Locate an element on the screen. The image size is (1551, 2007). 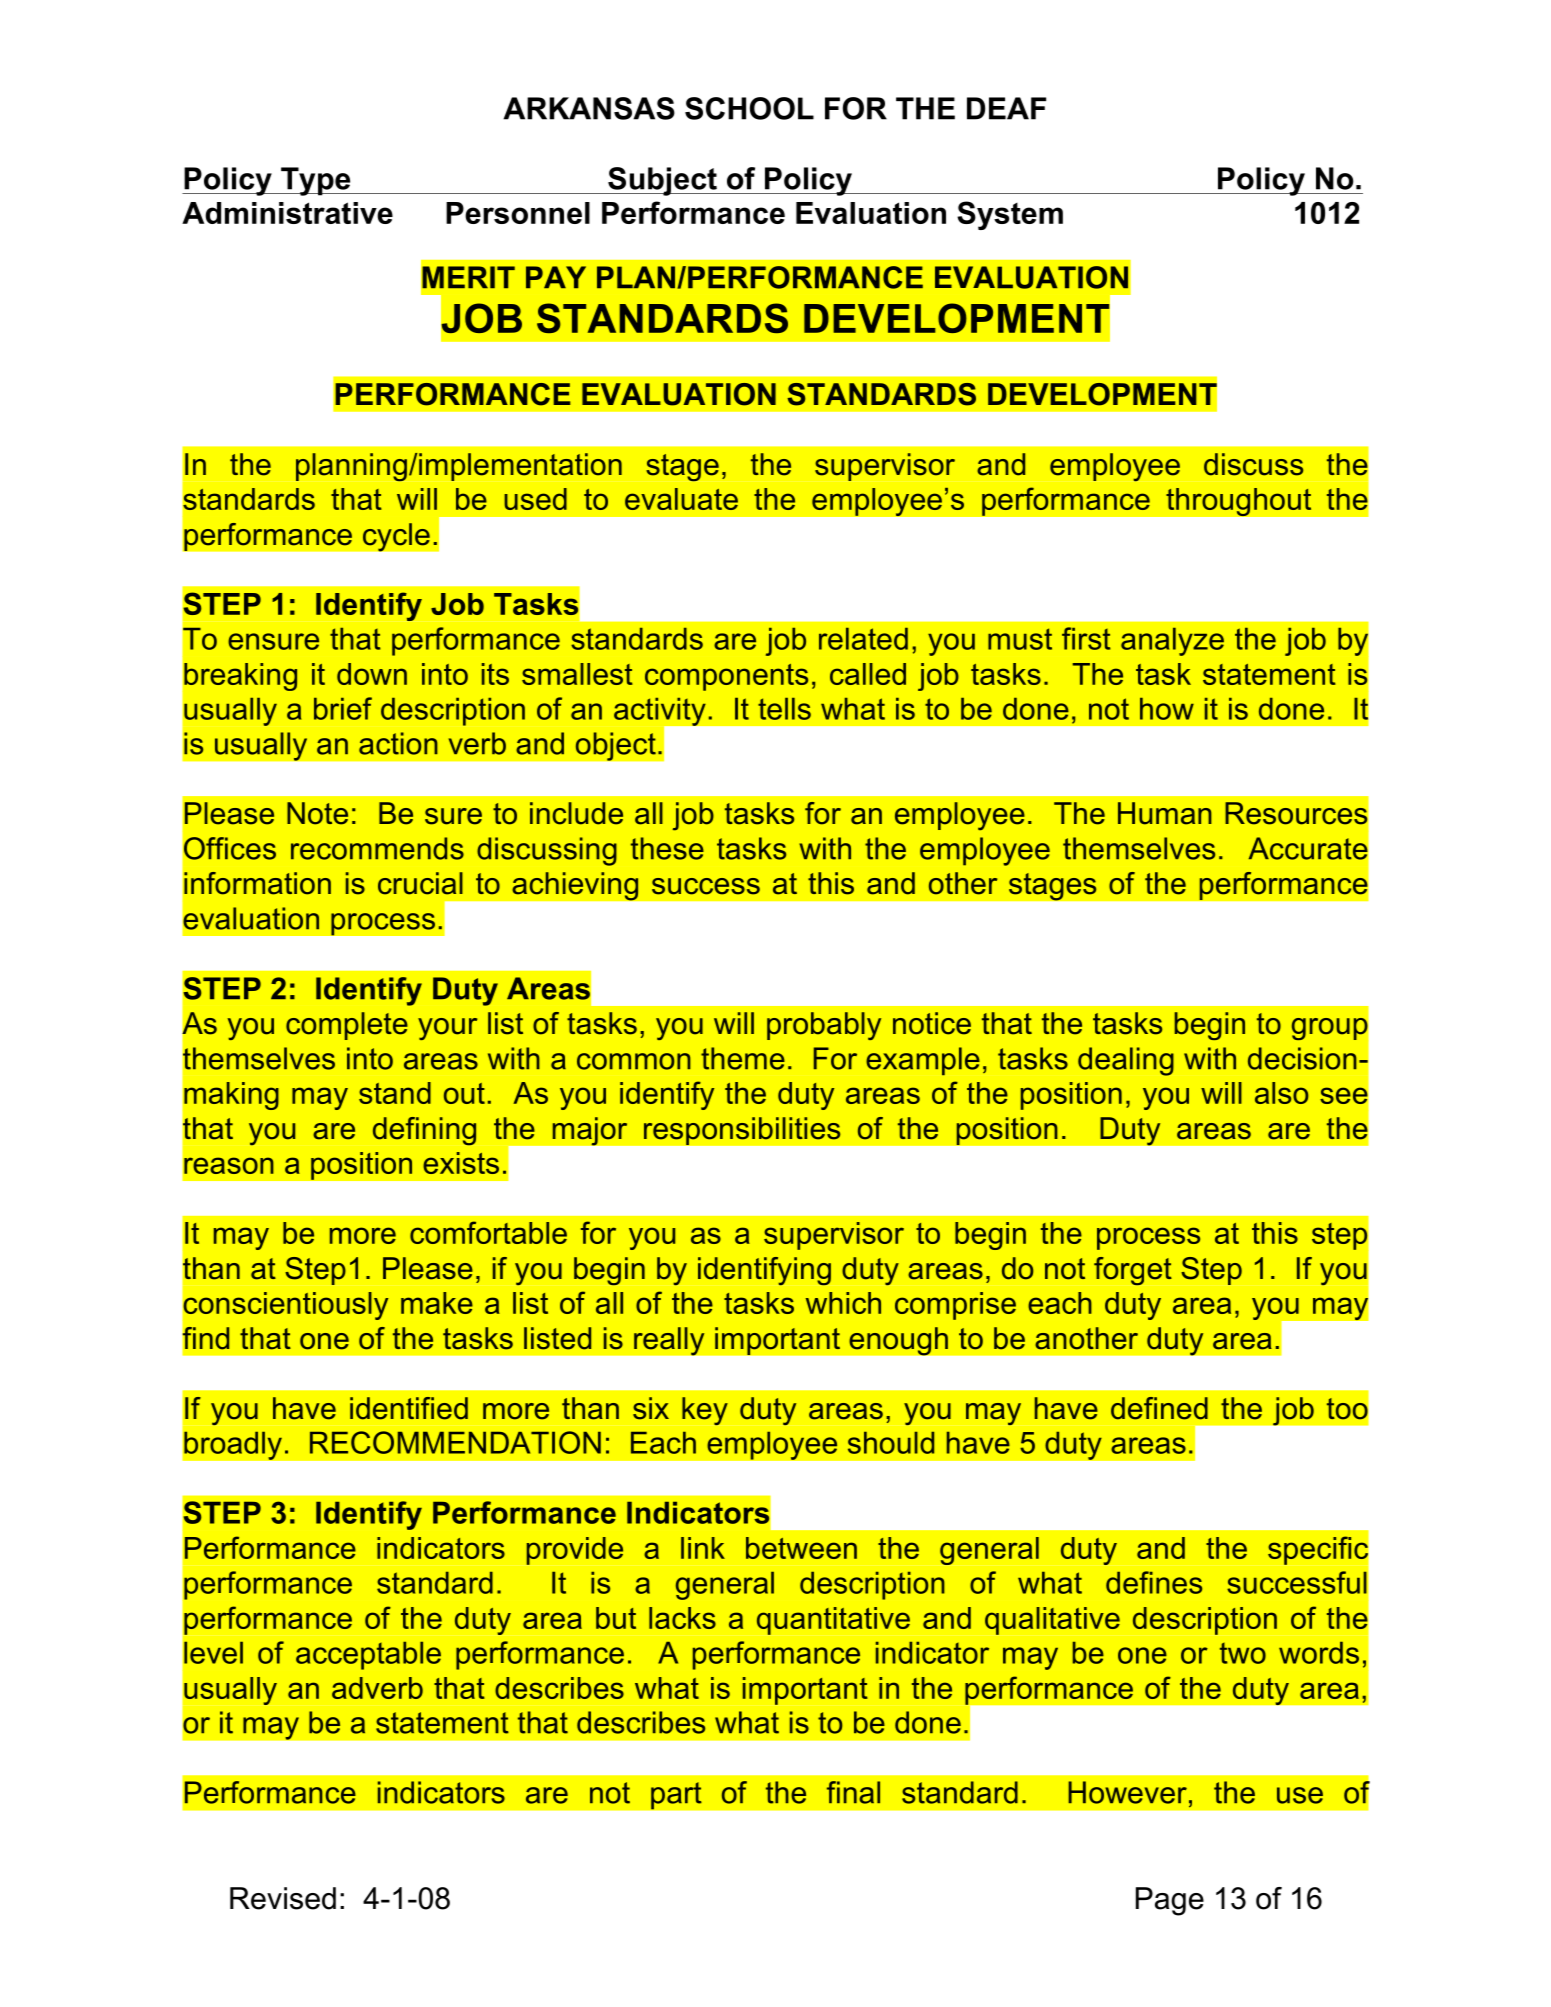
key is located at coordinates (705, 1411).
